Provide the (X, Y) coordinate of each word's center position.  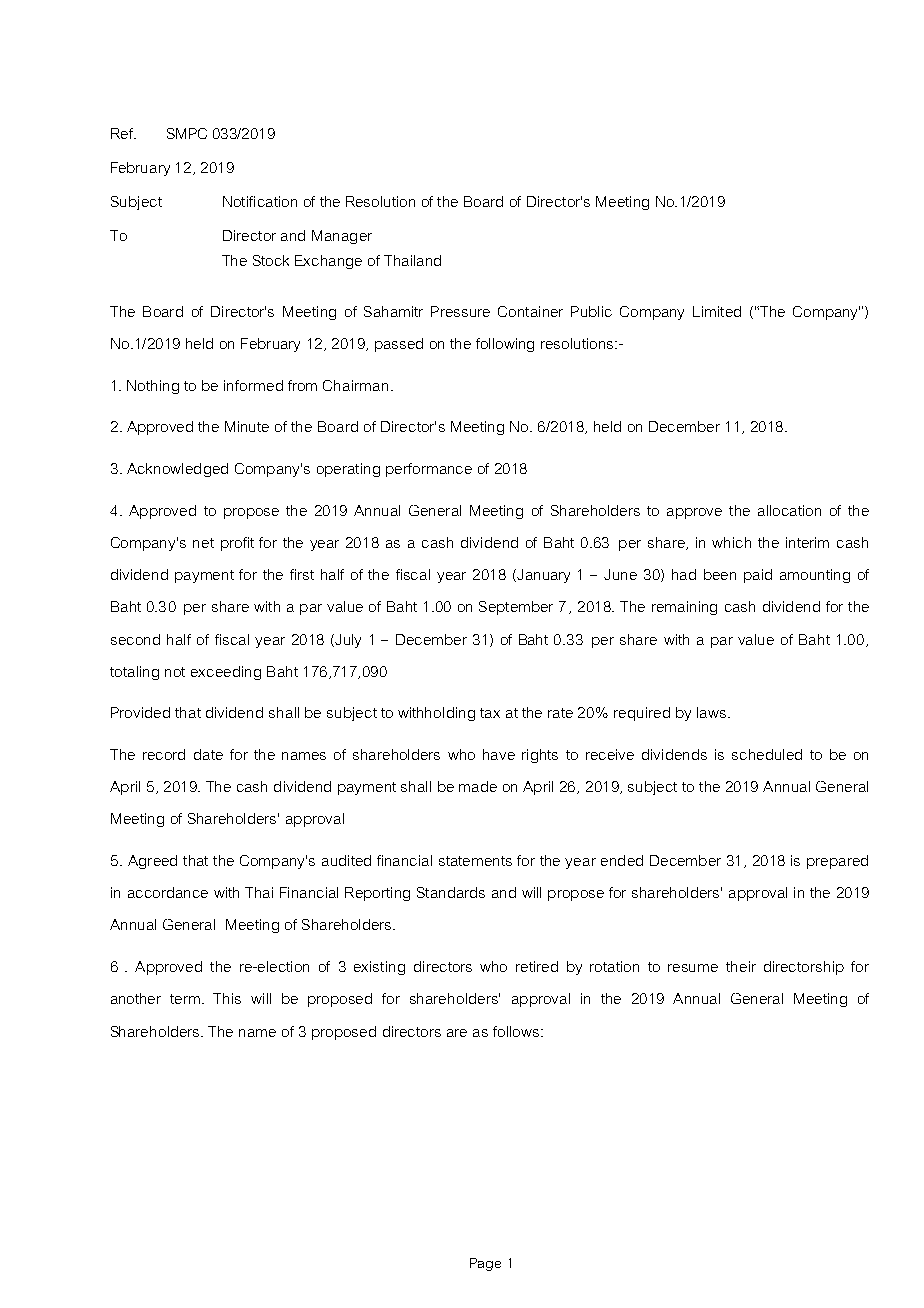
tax (490, 713)
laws (713, 712)
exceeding (226, 673)
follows (517, 1031)
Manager (342, 237)
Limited (717, 311)
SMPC (187, 133)
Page (485, 1264)
